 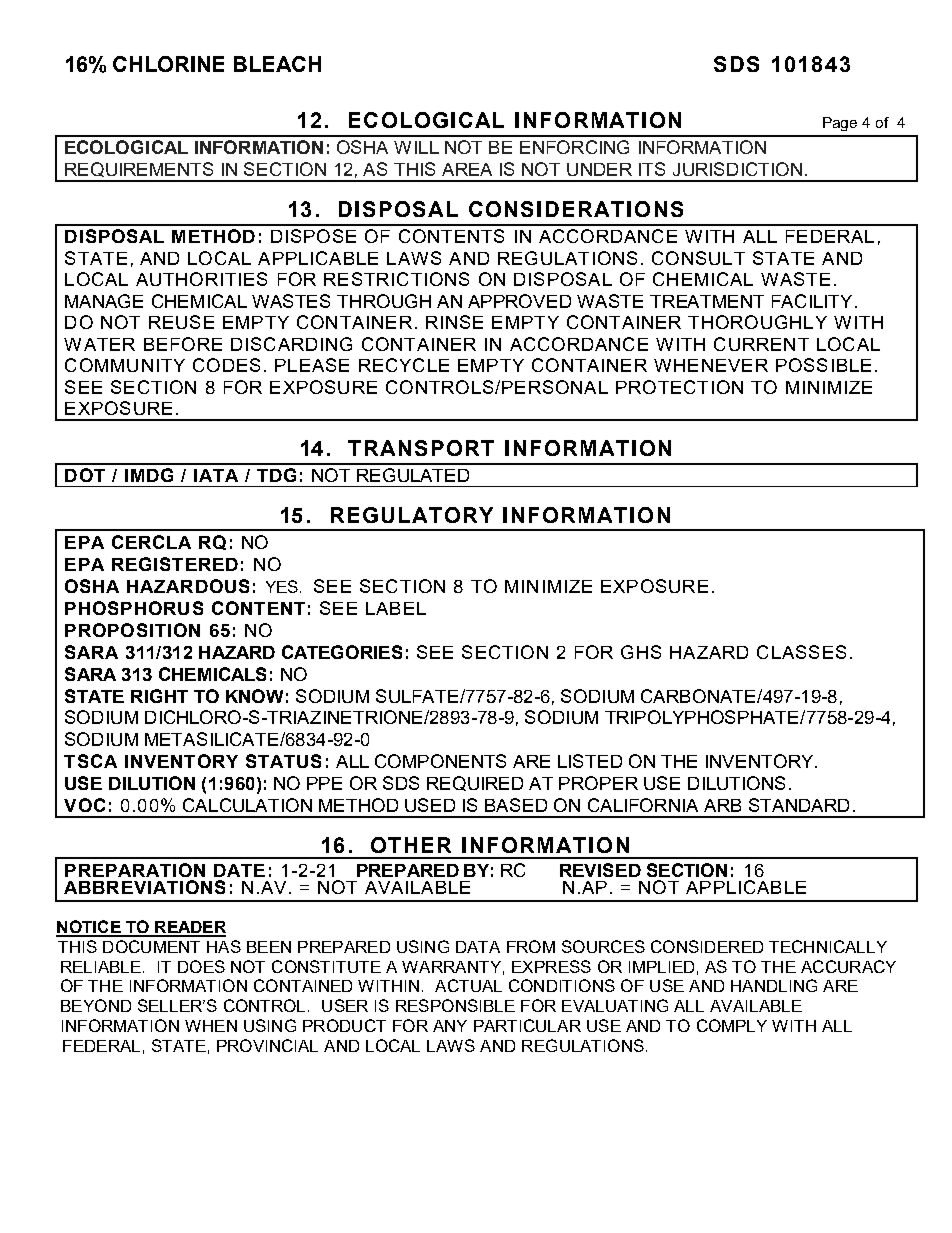 I want to click on COMPLY, so click(x=732, y=1025).
